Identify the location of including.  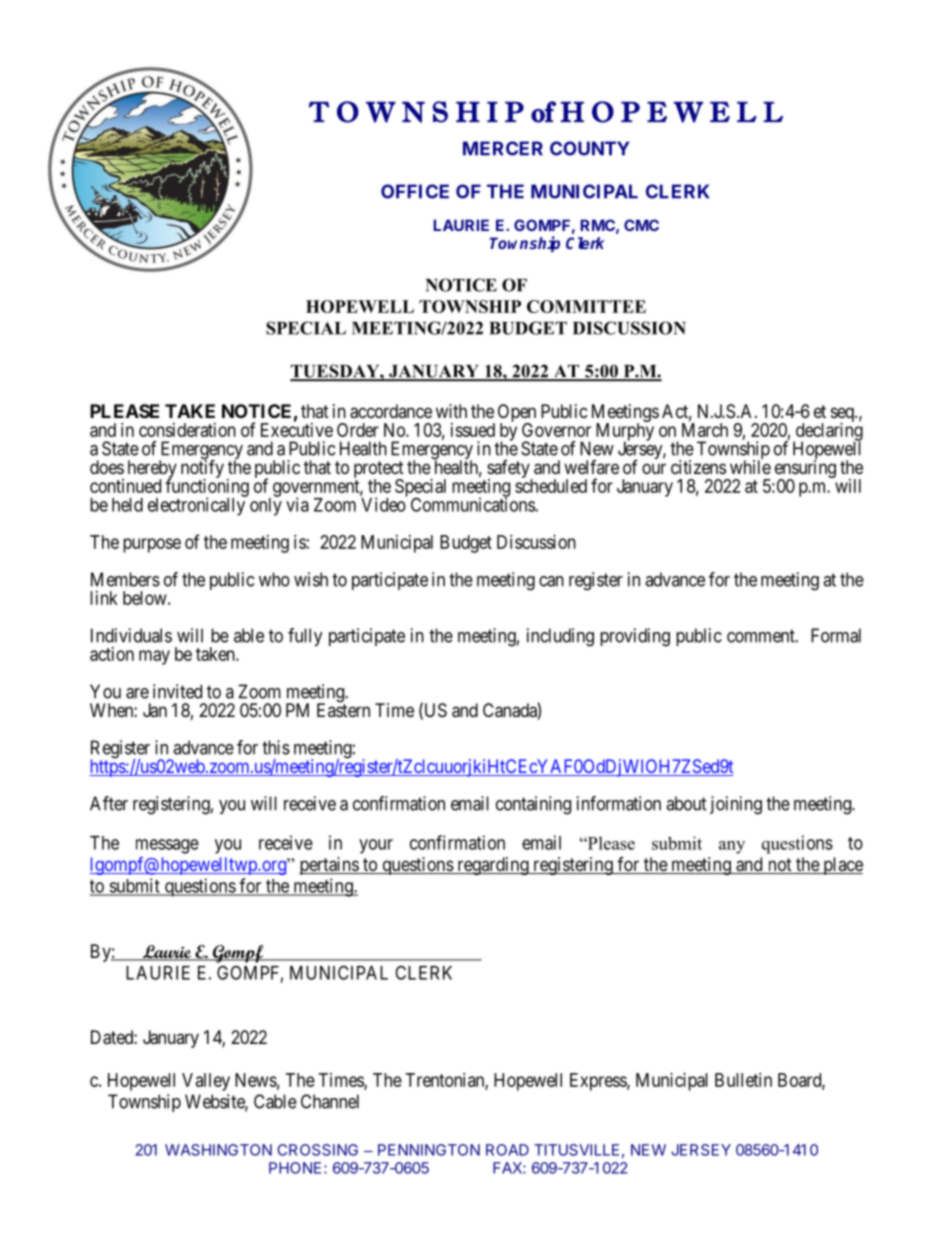
(560, 637).
